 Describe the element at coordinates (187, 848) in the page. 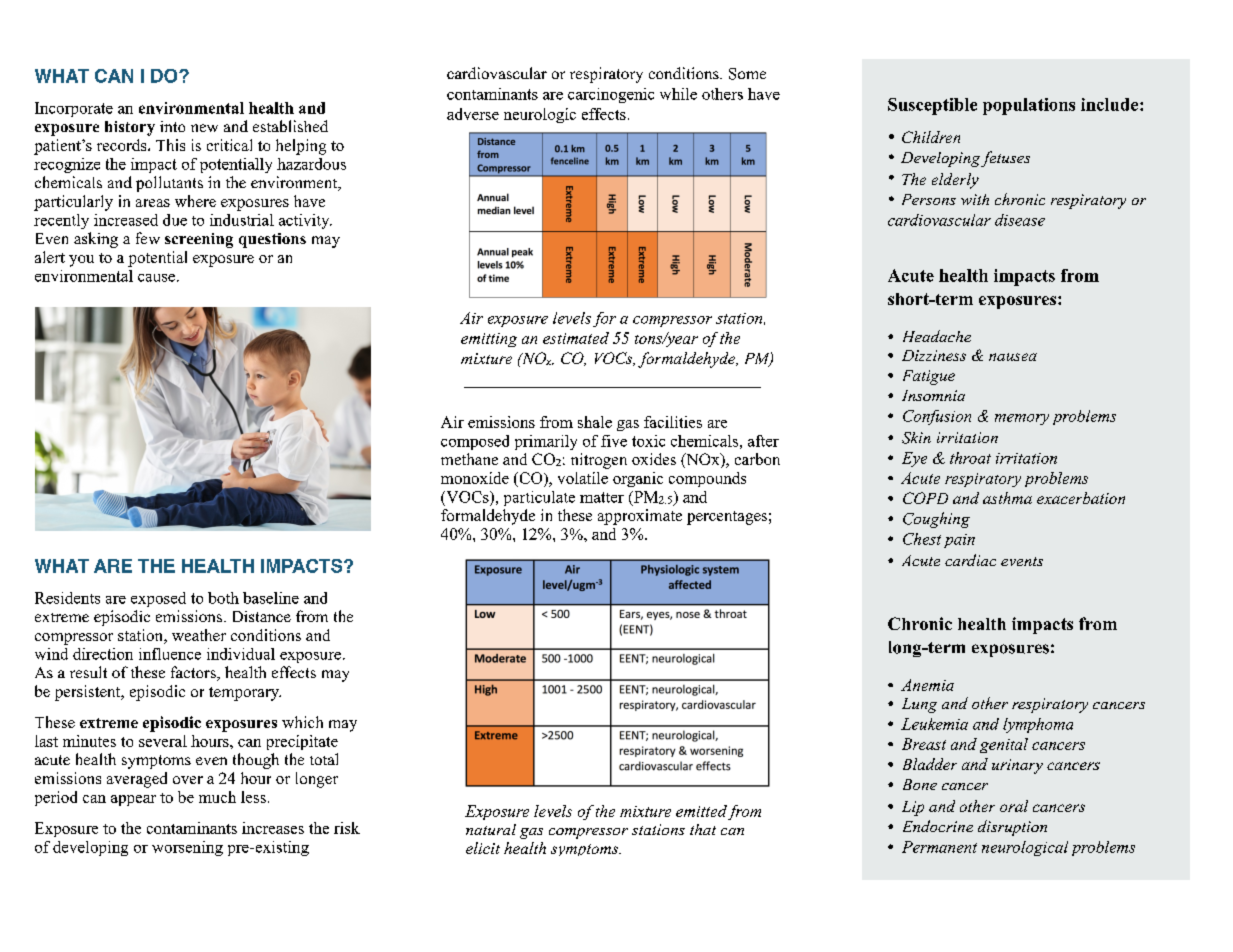

I see `worsening` at that location.
